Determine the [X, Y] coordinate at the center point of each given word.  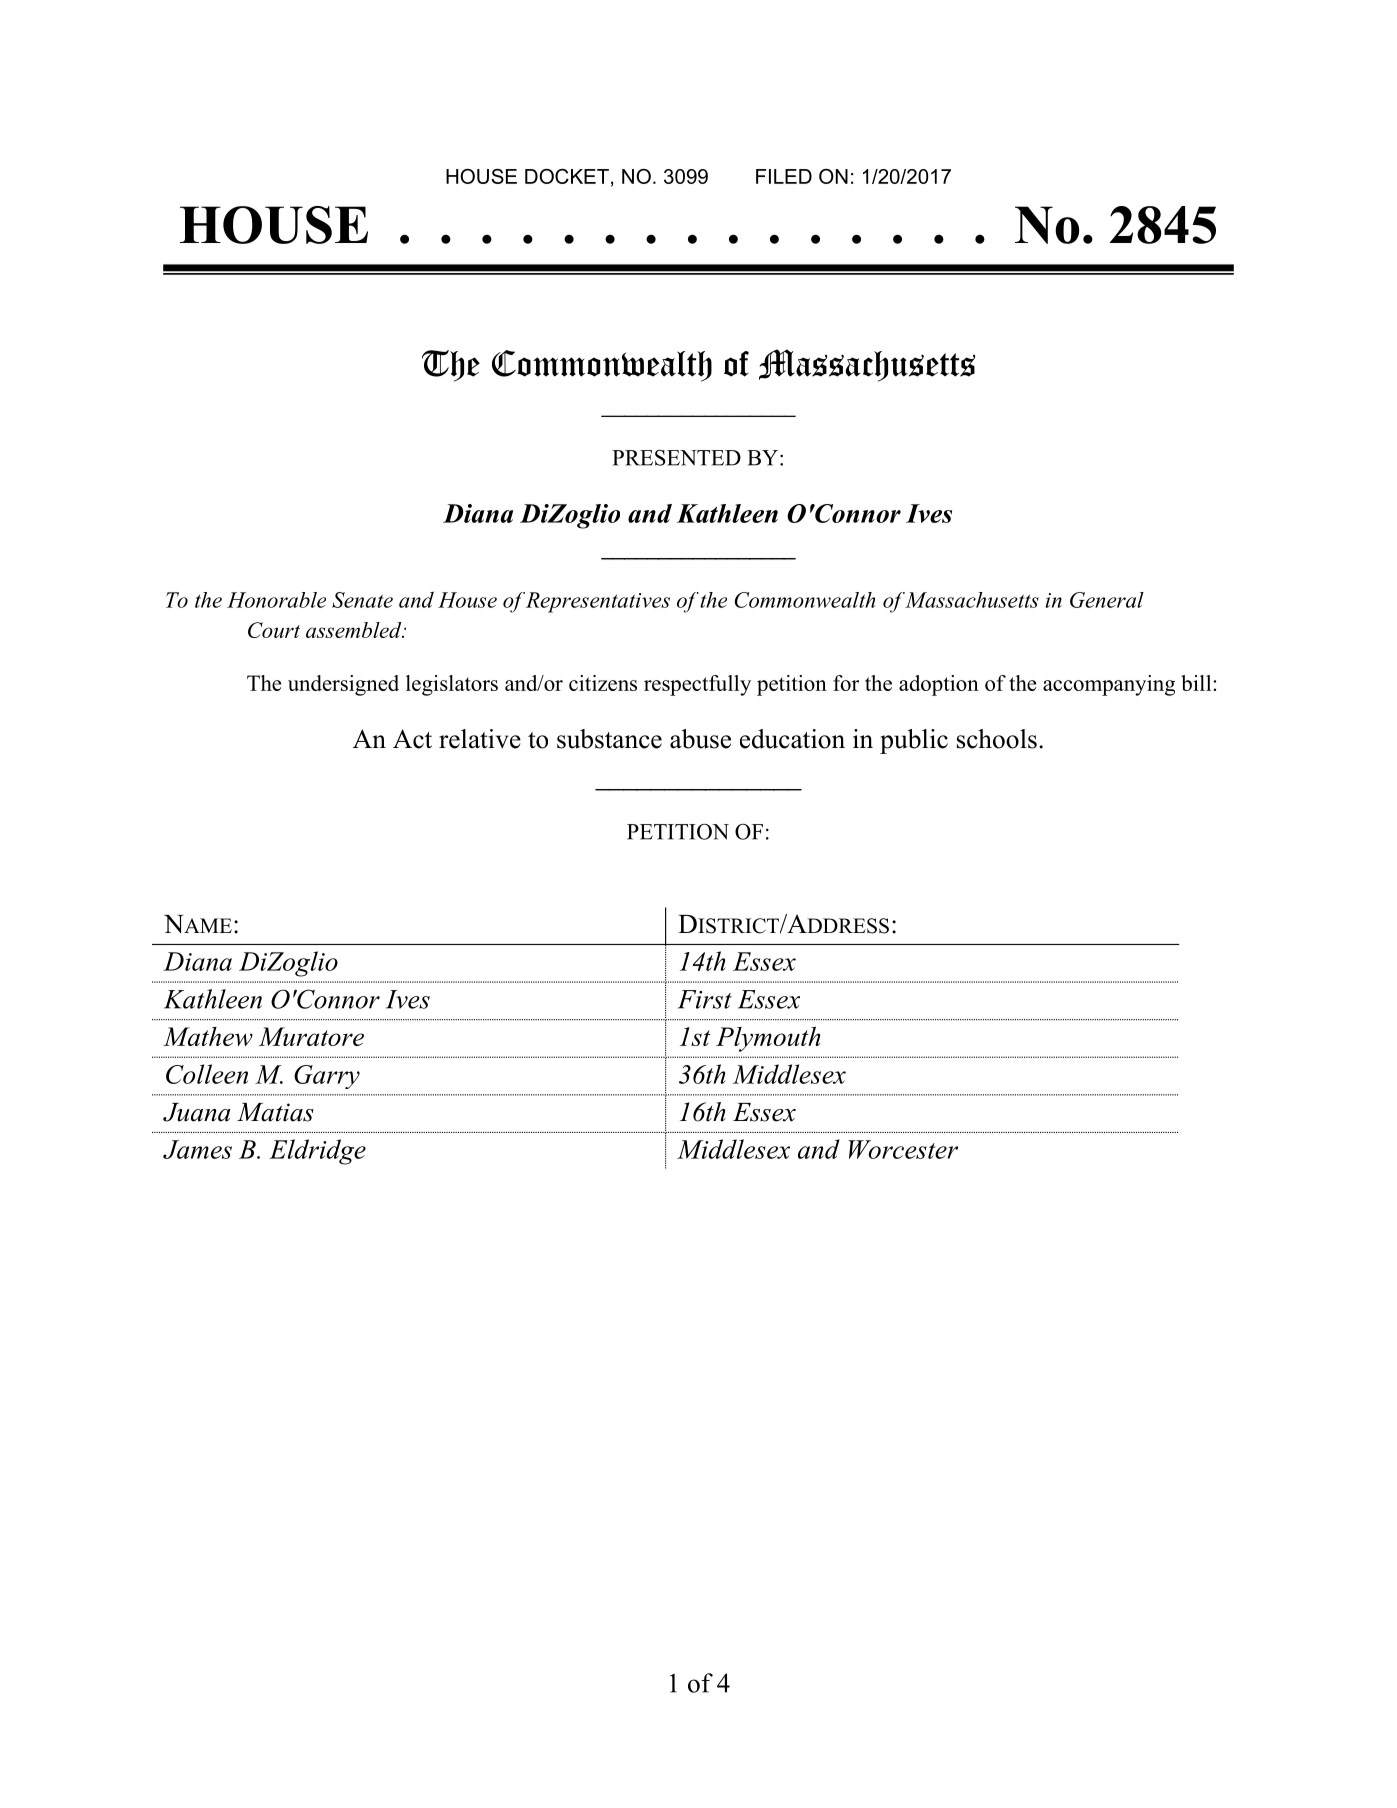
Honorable [276, 600]
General [1107, 600]
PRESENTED [676, 458]
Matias [275, 1112]
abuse [700, 739]
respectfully [697, 685]
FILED [784, 176]
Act [412, 739]
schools [997, 739]
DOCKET [567, 176]
